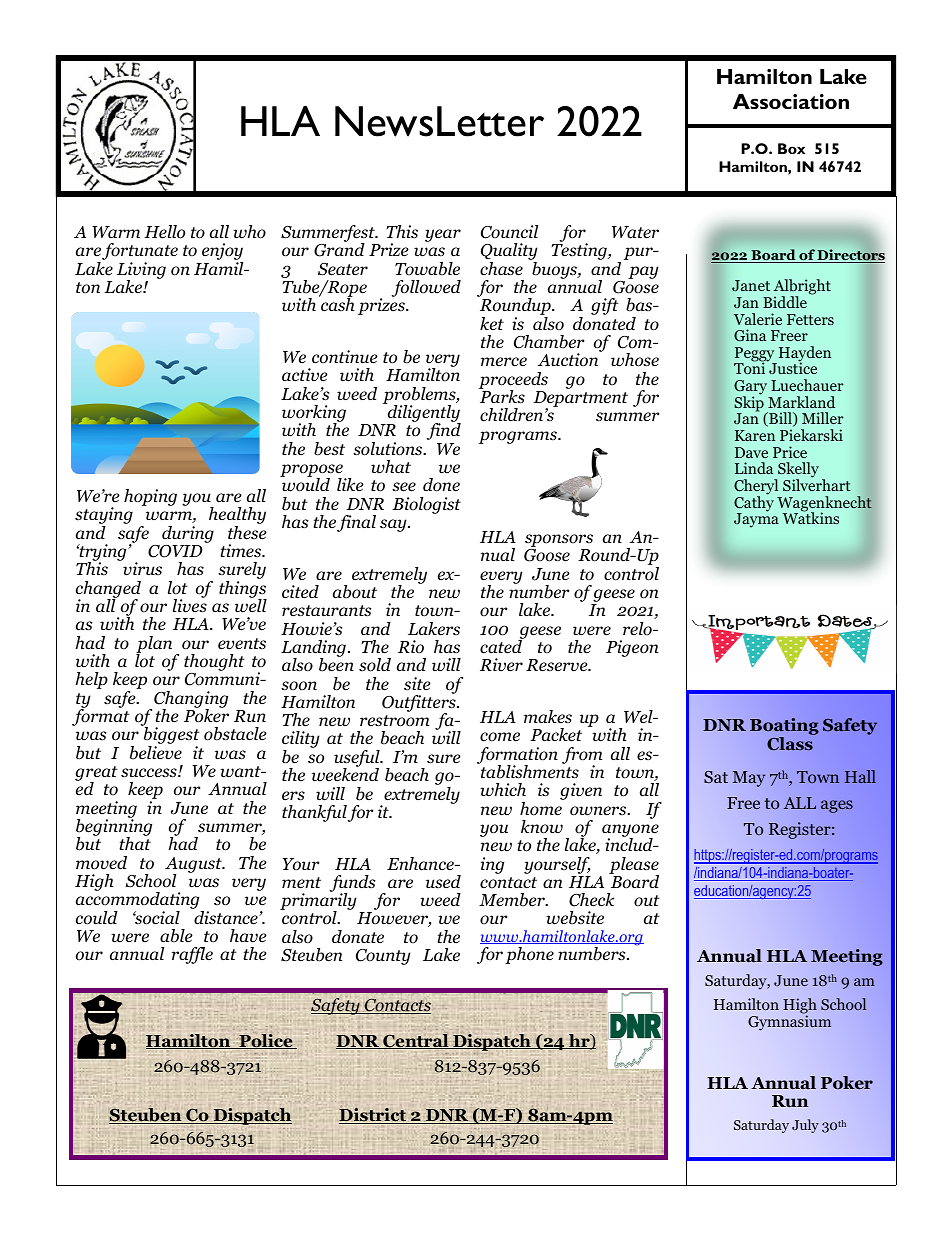  Describe the element at coordinates (266, 1041) in the screenshot. I see `Police` at that location.
